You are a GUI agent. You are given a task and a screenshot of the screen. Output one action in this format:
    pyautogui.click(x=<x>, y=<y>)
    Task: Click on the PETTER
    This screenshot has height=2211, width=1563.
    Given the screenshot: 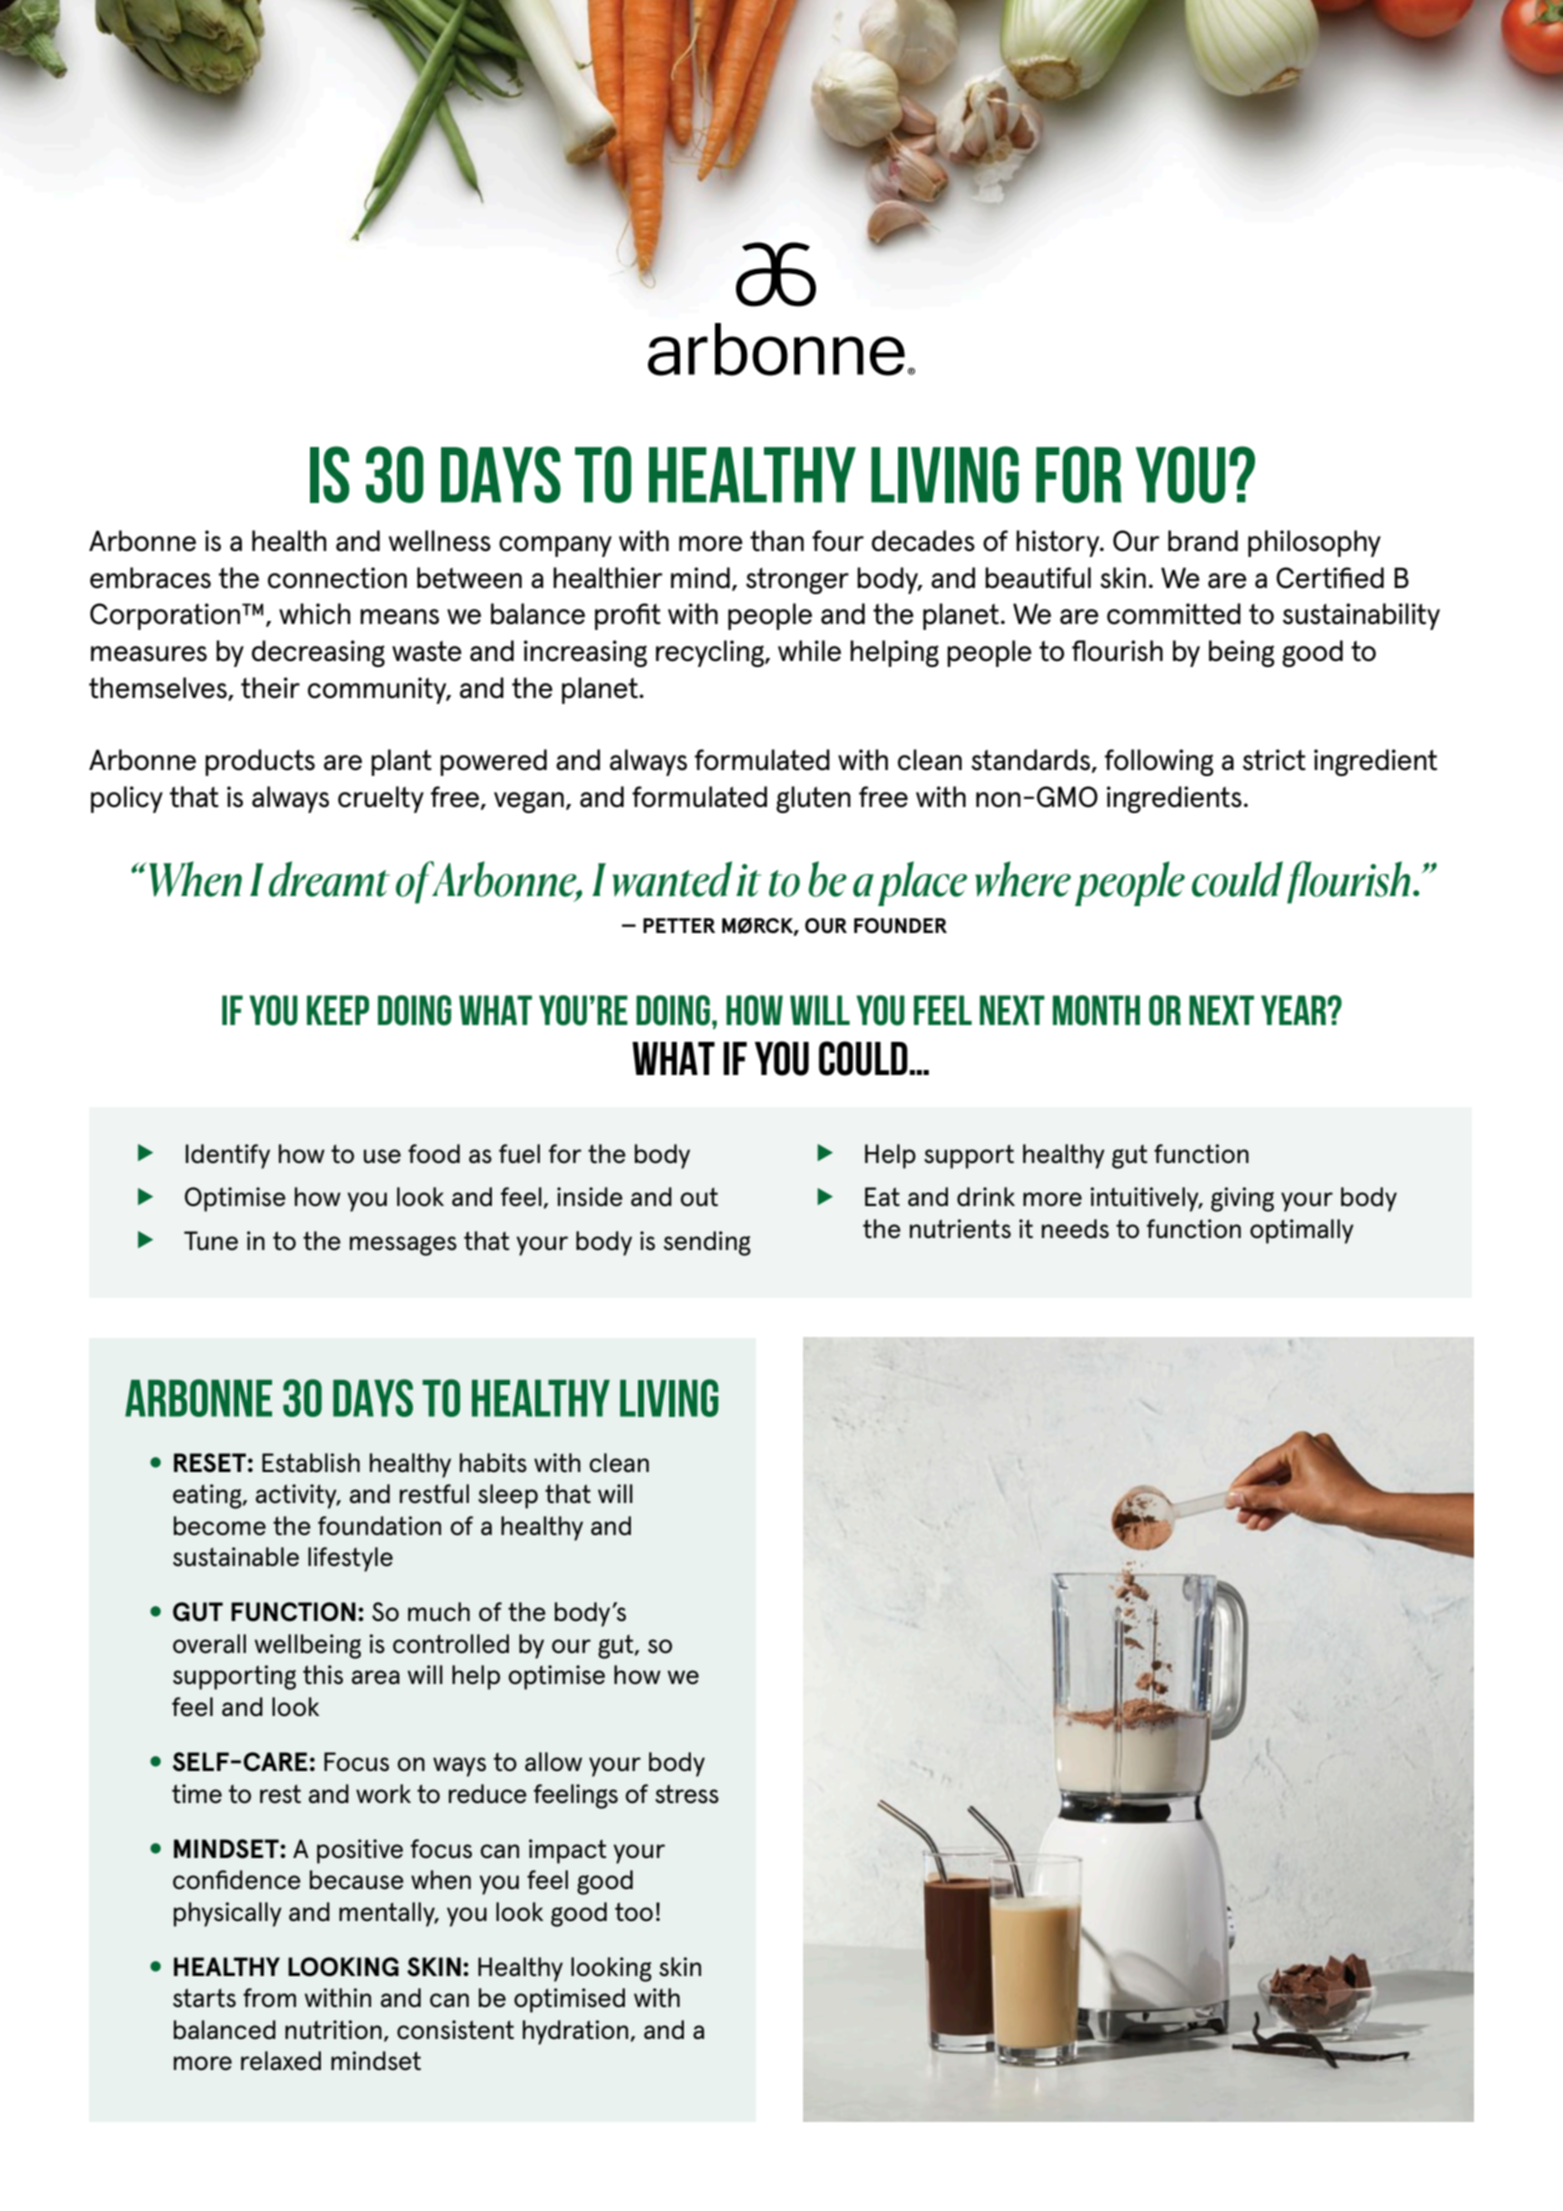 What is the action you would take?
    pyautogui.click(x=679, y=925)
